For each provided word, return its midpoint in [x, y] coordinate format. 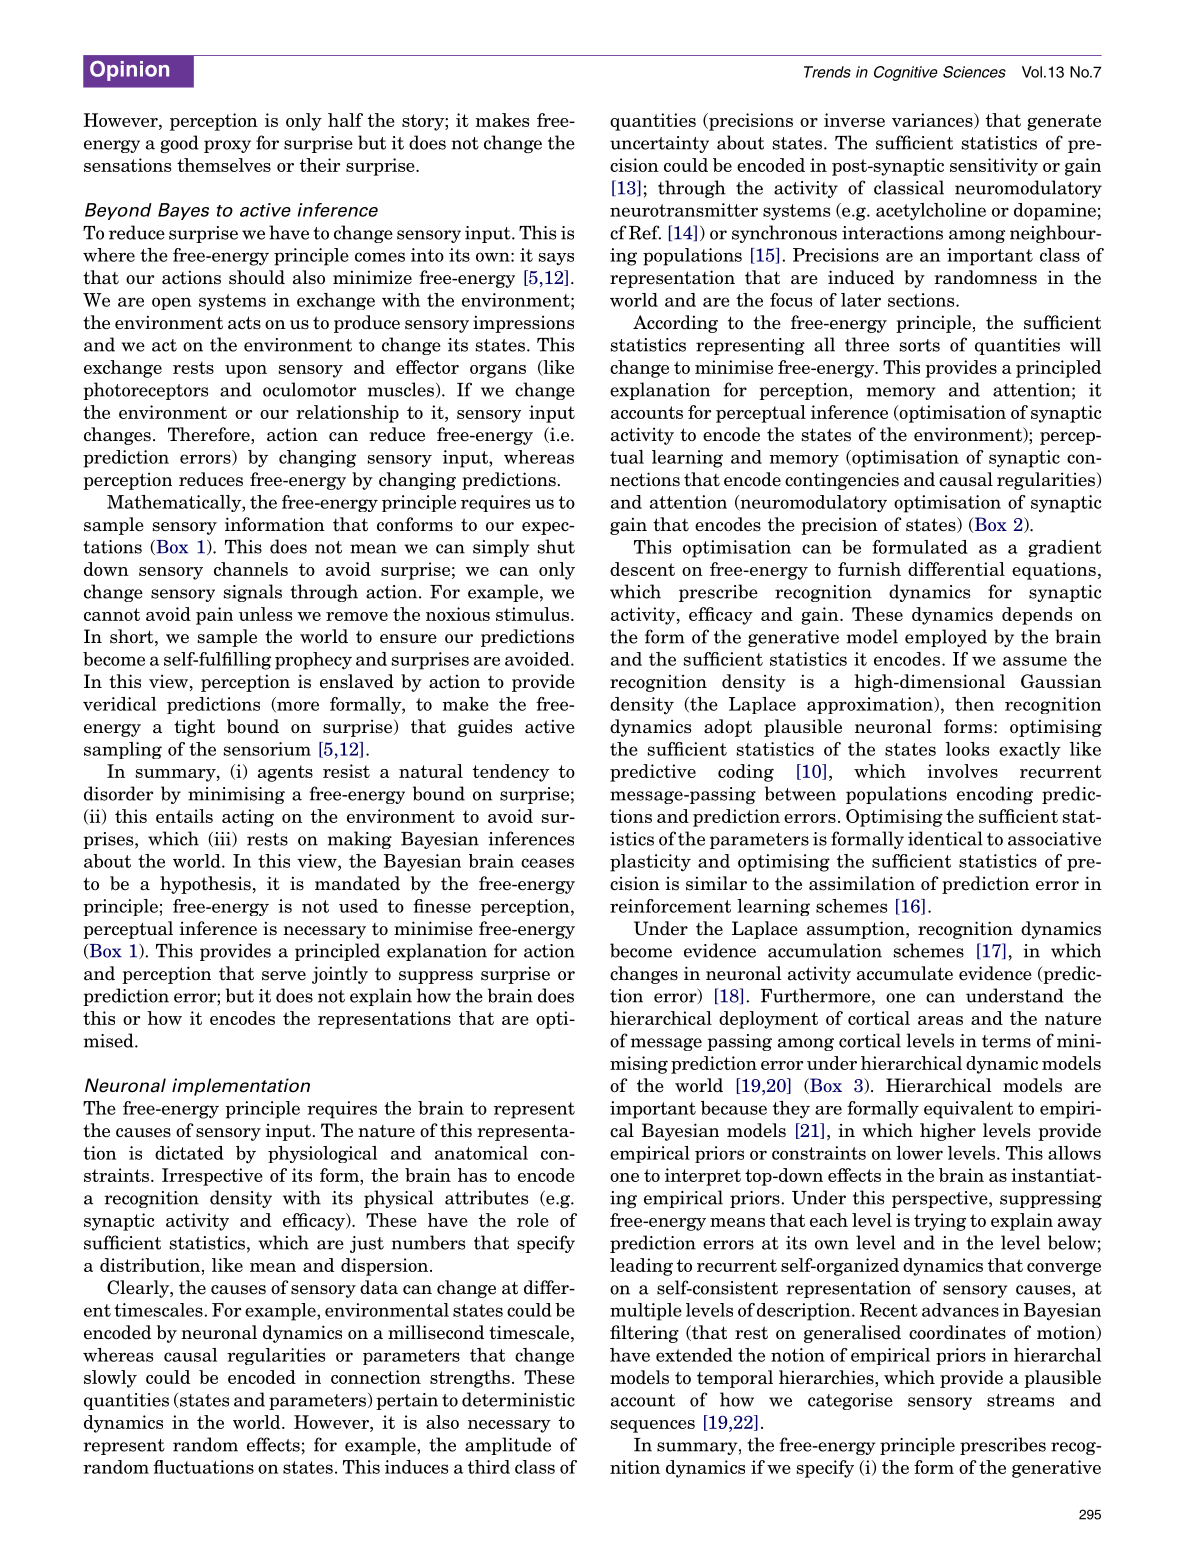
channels [251, 569]
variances [933, 121]
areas [940, 1020]
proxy [227, 146]
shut [556, 546]
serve [284, 976]
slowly [110, 1379]
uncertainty [659, 144]
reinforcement [670, 906]
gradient [1065, 548]
